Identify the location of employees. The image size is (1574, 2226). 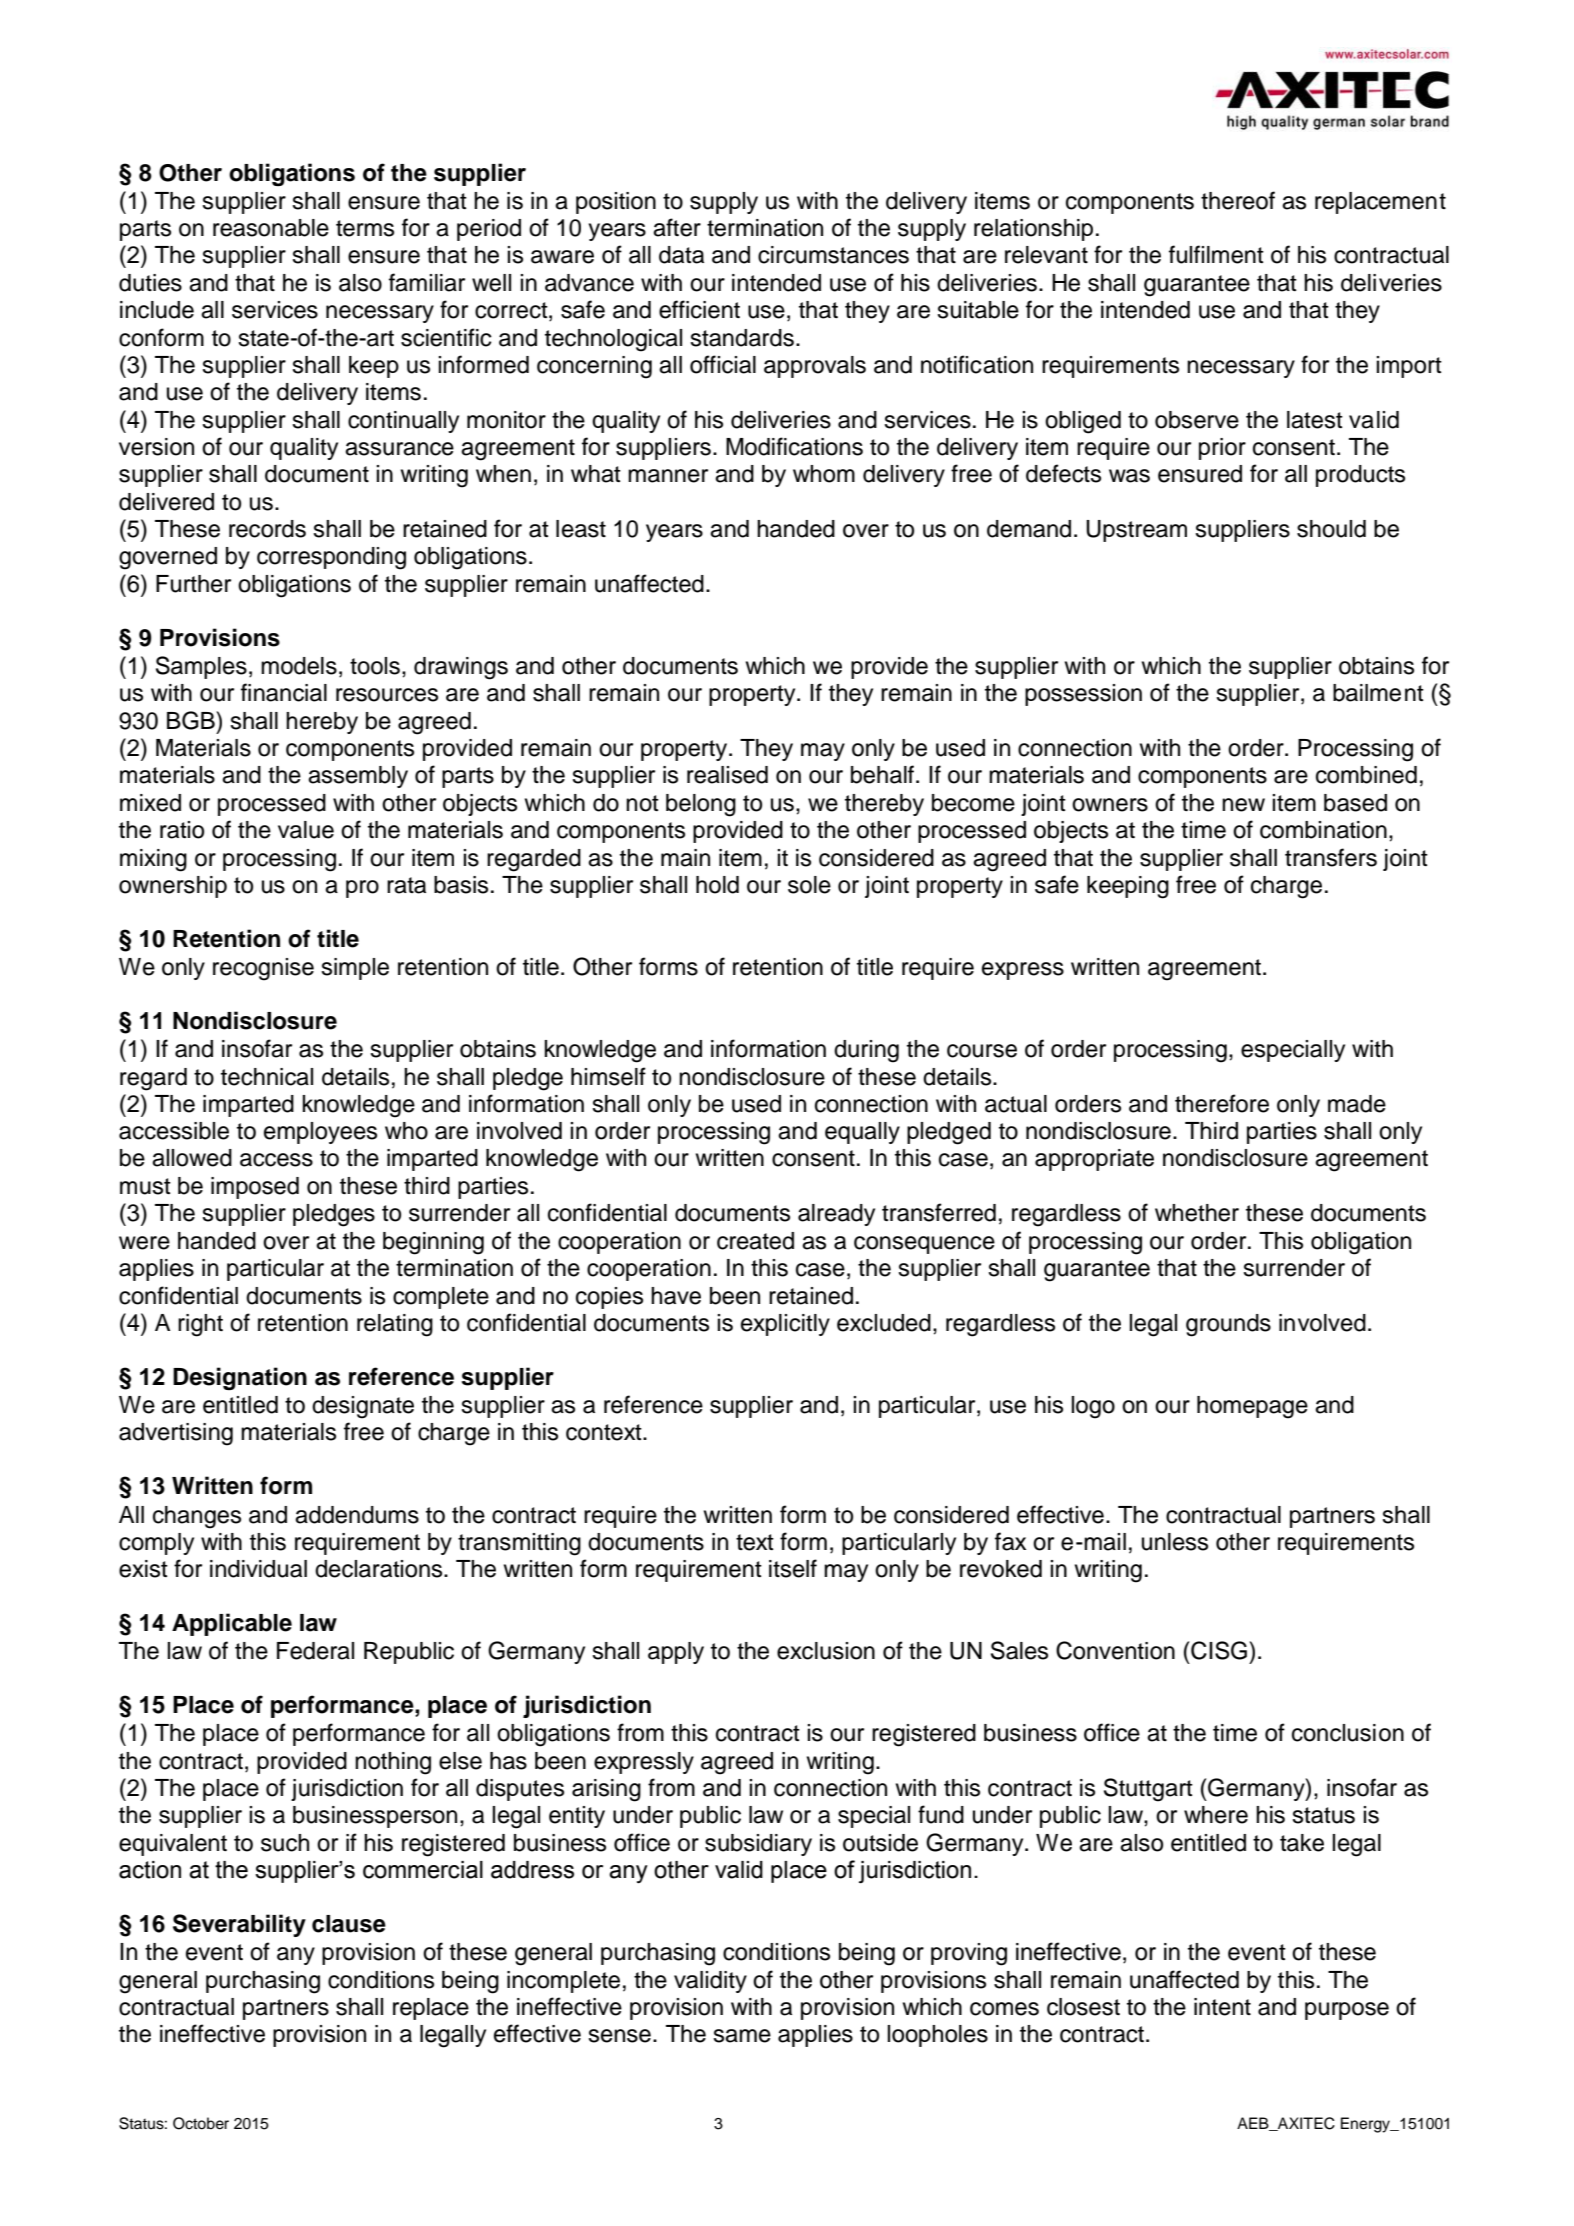
(320, 1133).
